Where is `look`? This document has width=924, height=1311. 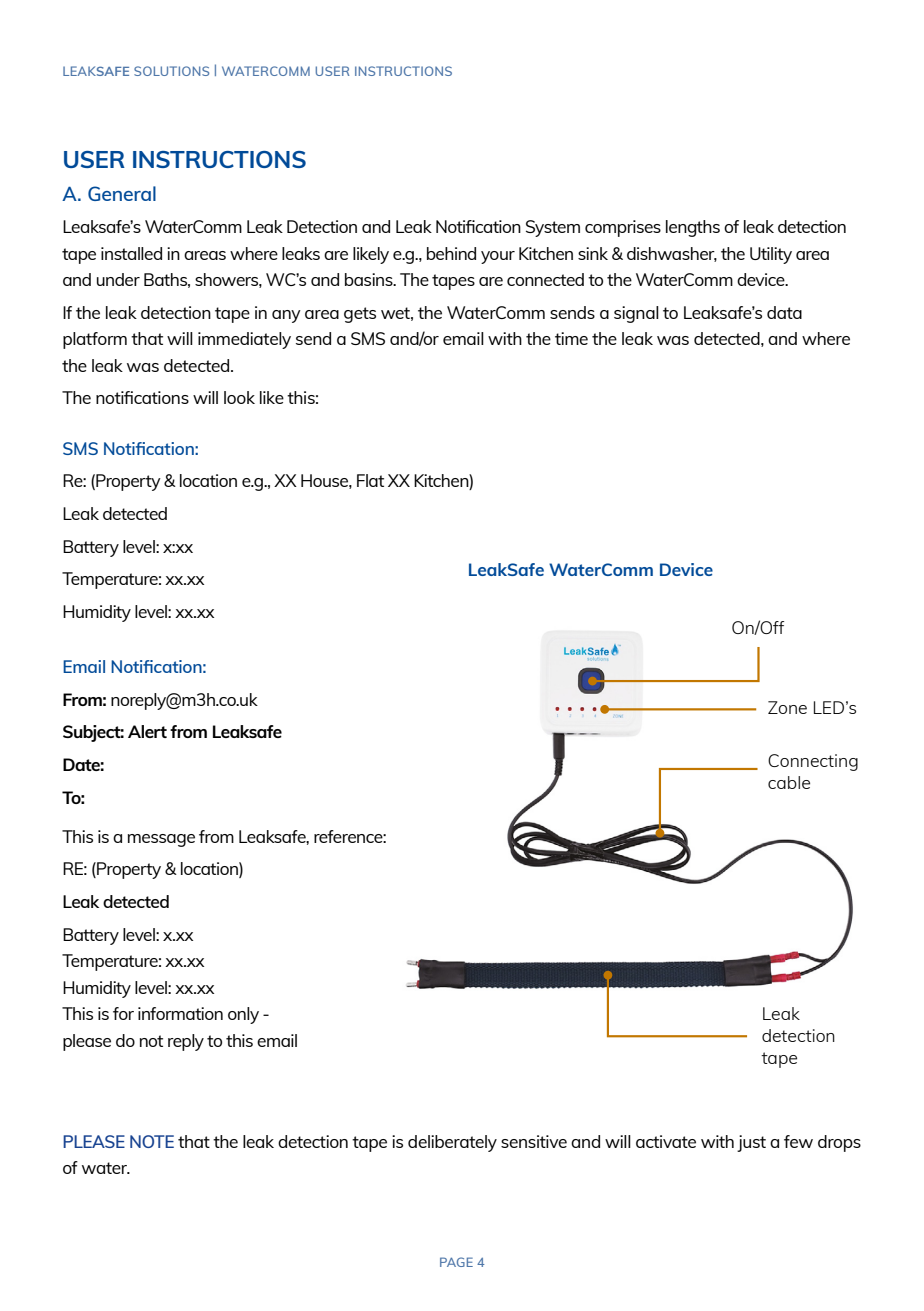 look is located at coordinates (239, 397).
